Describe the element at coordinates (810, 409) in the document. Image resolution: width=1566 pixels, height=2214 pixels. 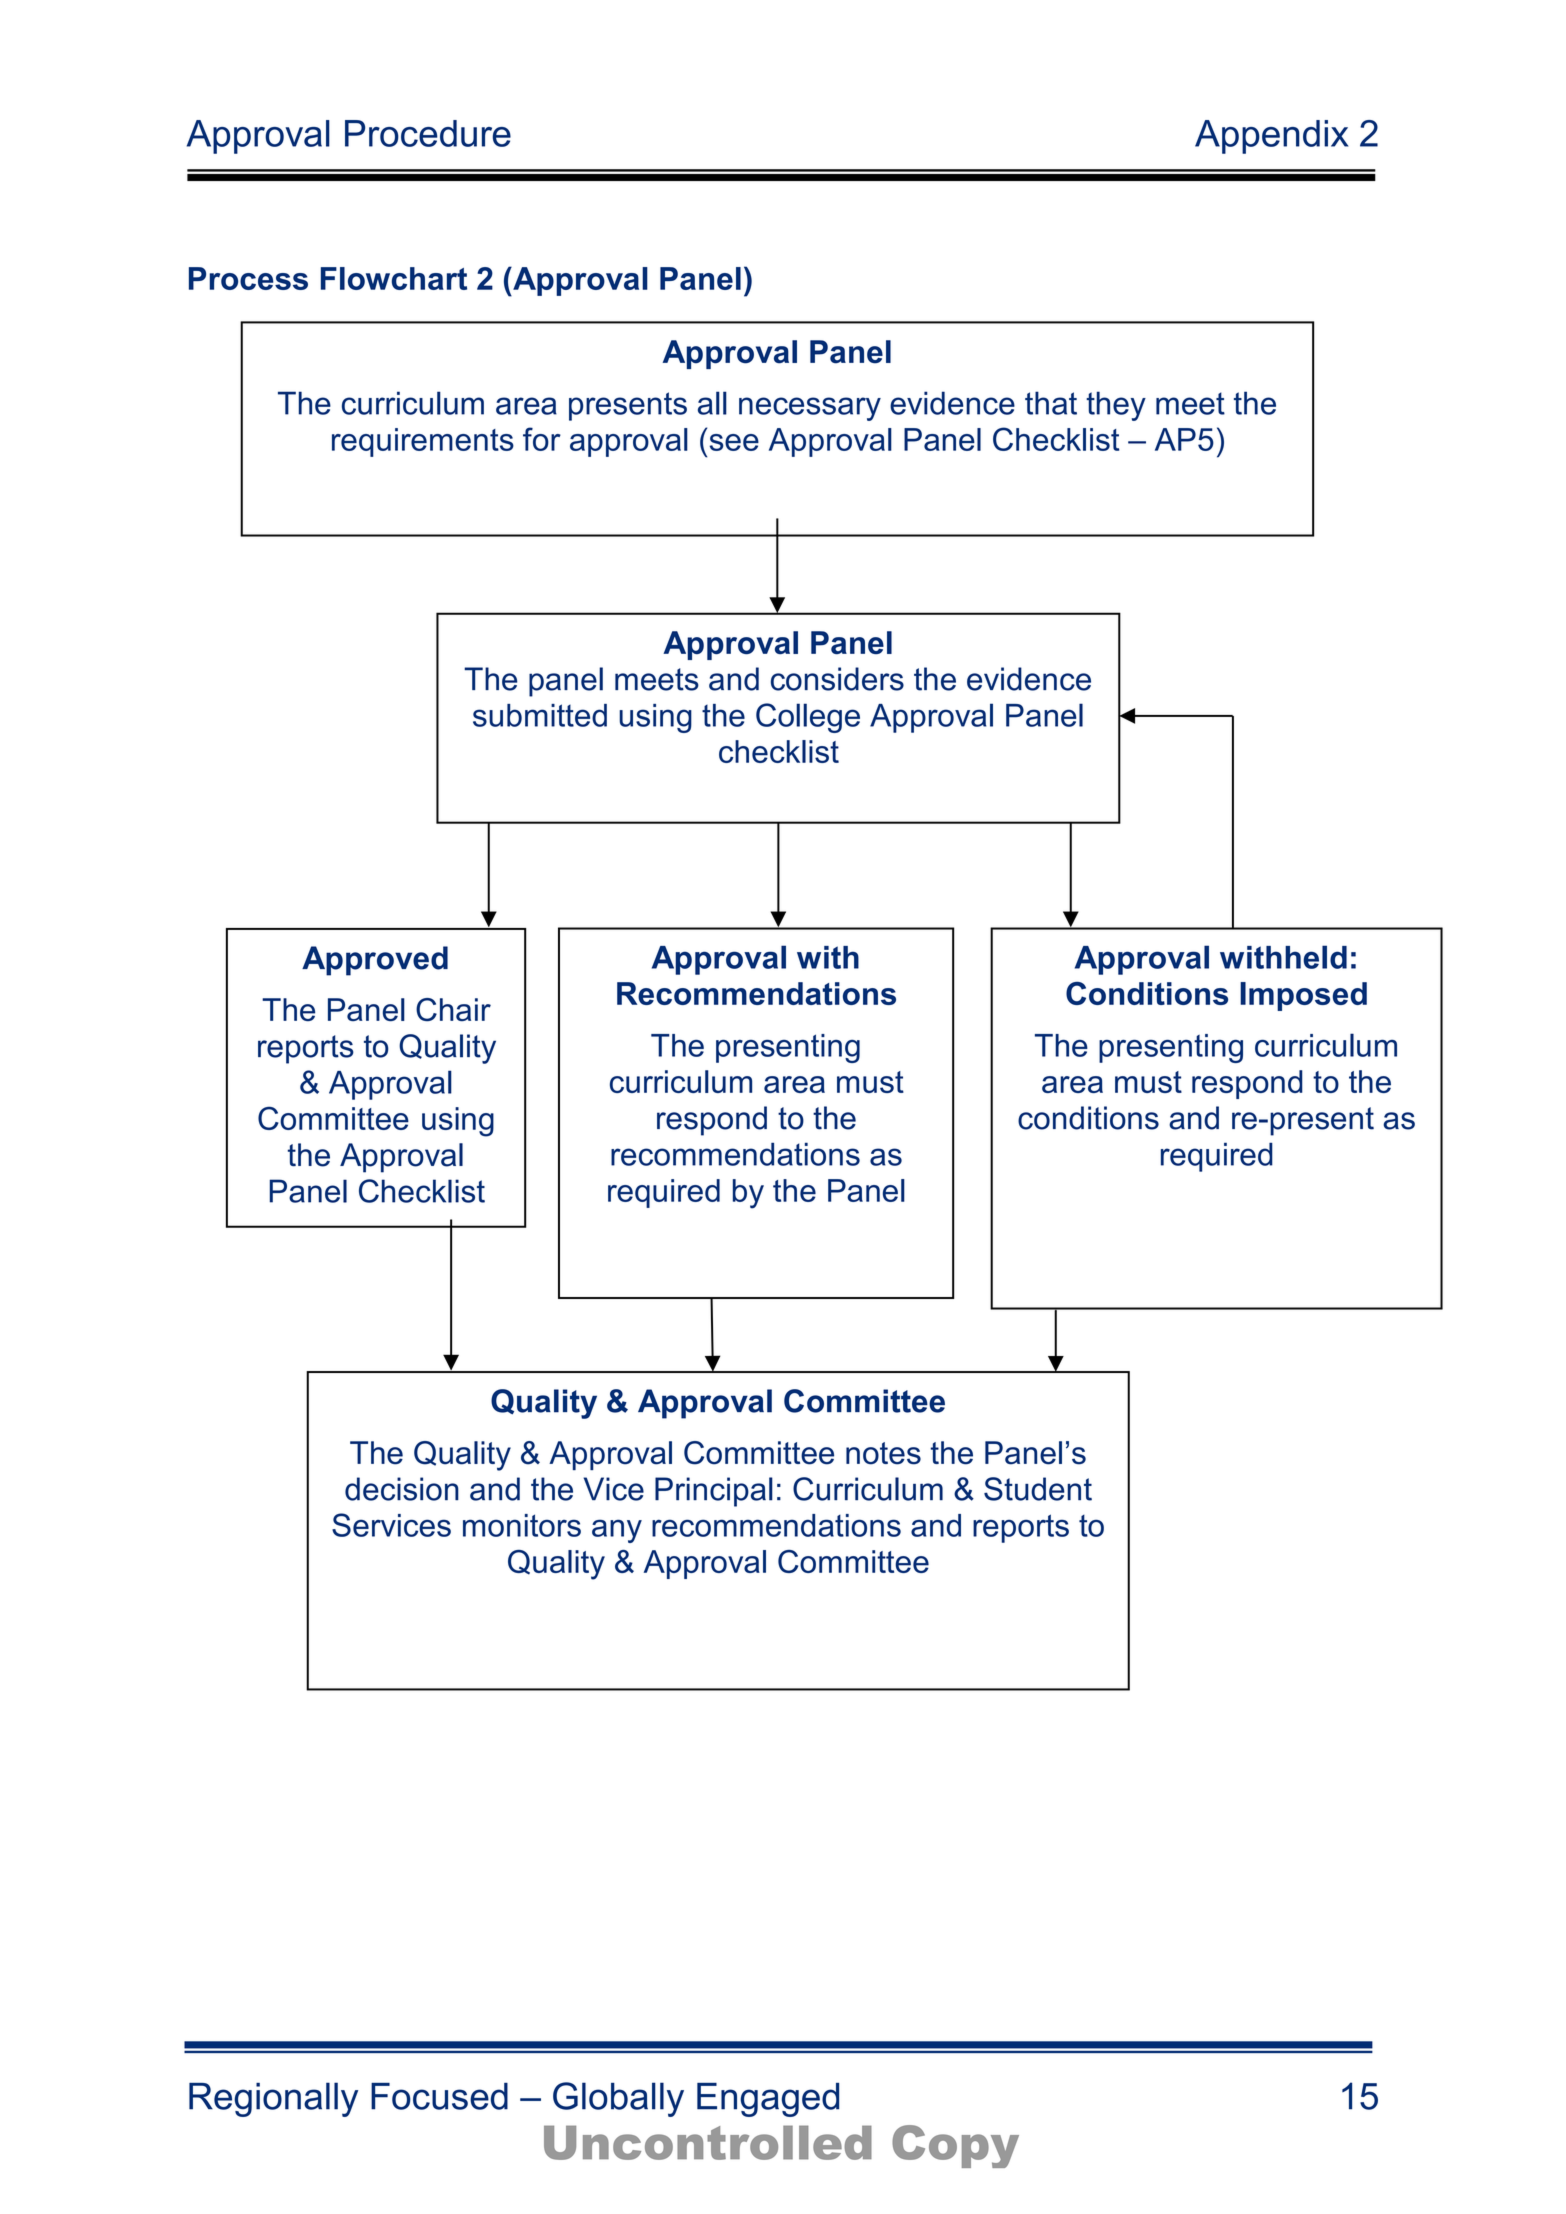
I see `necessary` at that location.
